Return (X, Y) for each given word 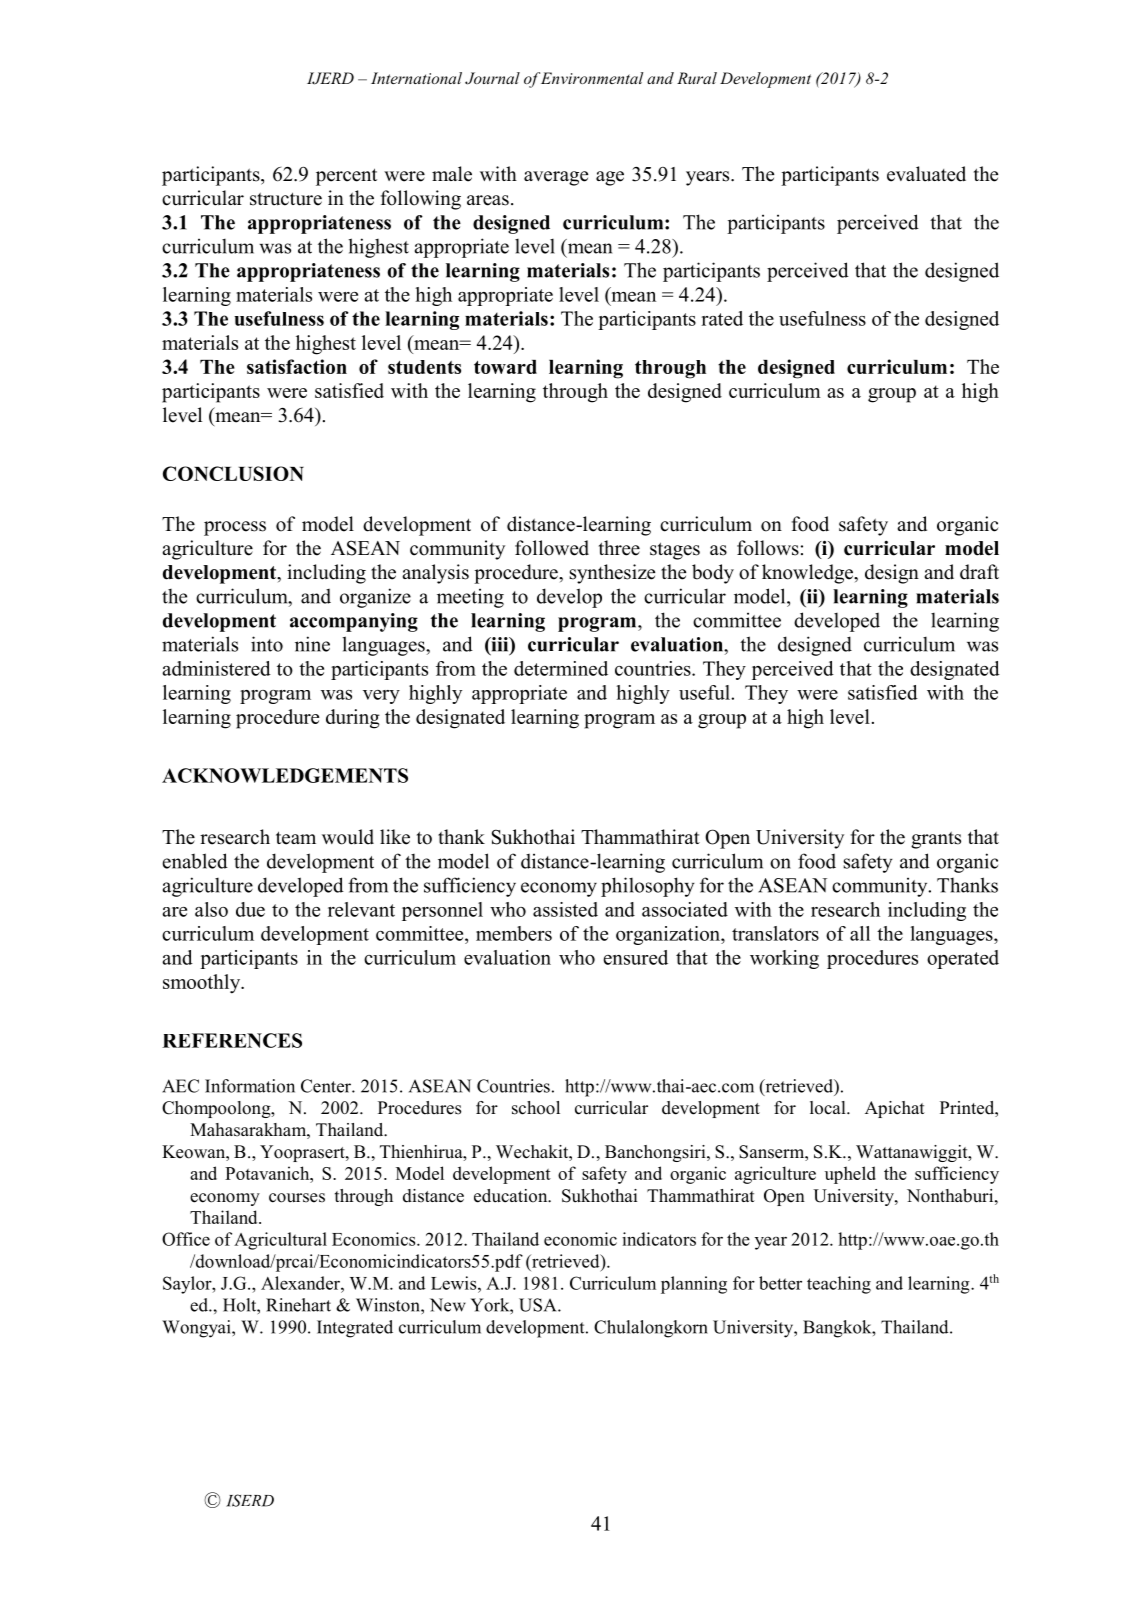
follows (768, 548)
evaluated (926, 174)
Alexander (301, 1283)
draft (979, 572)
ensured (635, 957)
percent (346, 177)
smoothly (203, 984)
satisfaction (297, 366)
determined (561, 668)
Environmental (592, 78)
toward (505, 367)
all (860, 933)
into (267, 644)
